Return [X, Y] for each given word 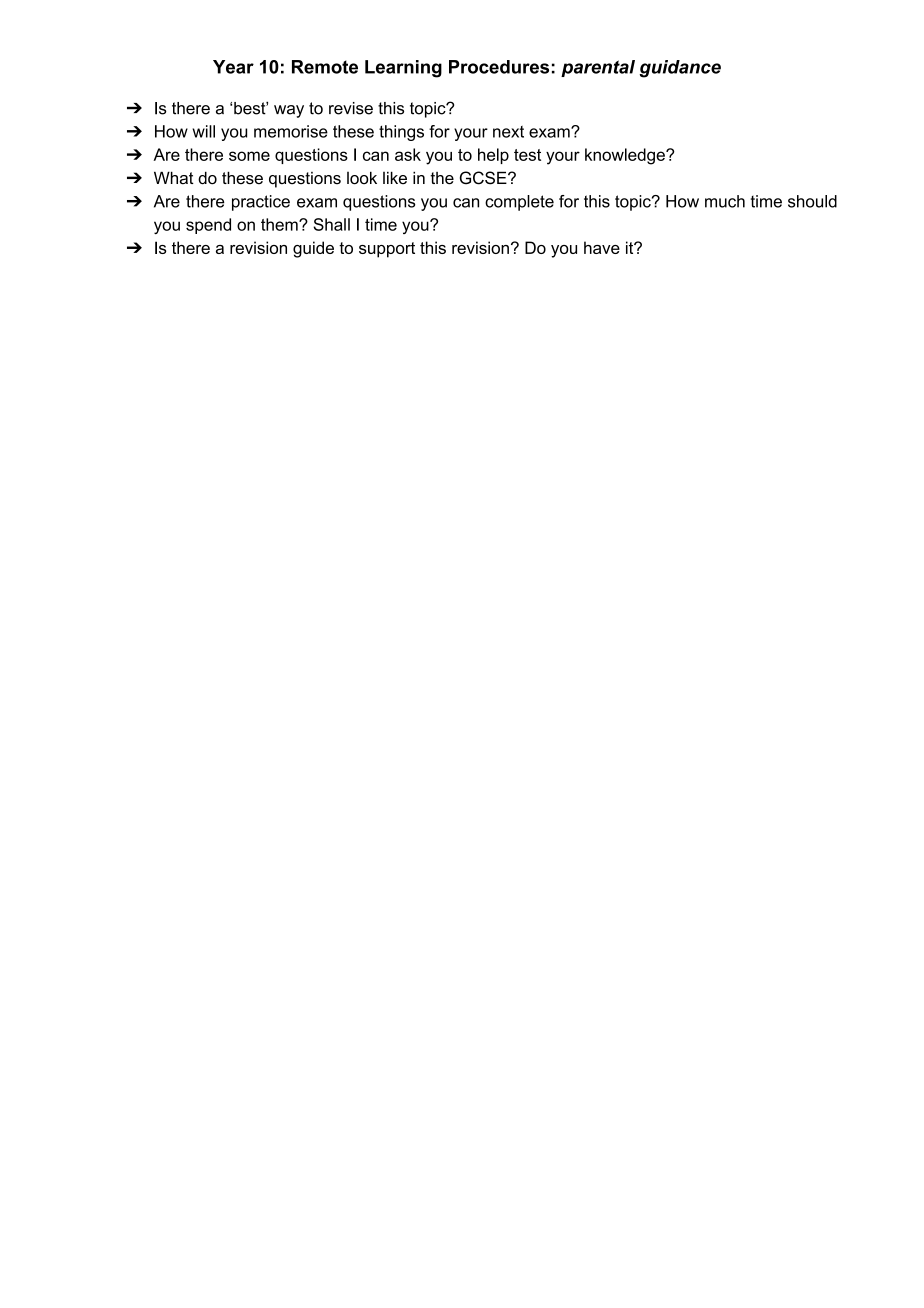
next [508, 132]
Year [233, 67]
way [289, 111]
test [527, 155]
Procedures [499, 67]
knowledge [626, 156]
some [249, 156]
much [725, 201]
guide [313, 249]
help [493, 156]
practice [261, 203]
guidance [680, 69]
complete [519, 203]
